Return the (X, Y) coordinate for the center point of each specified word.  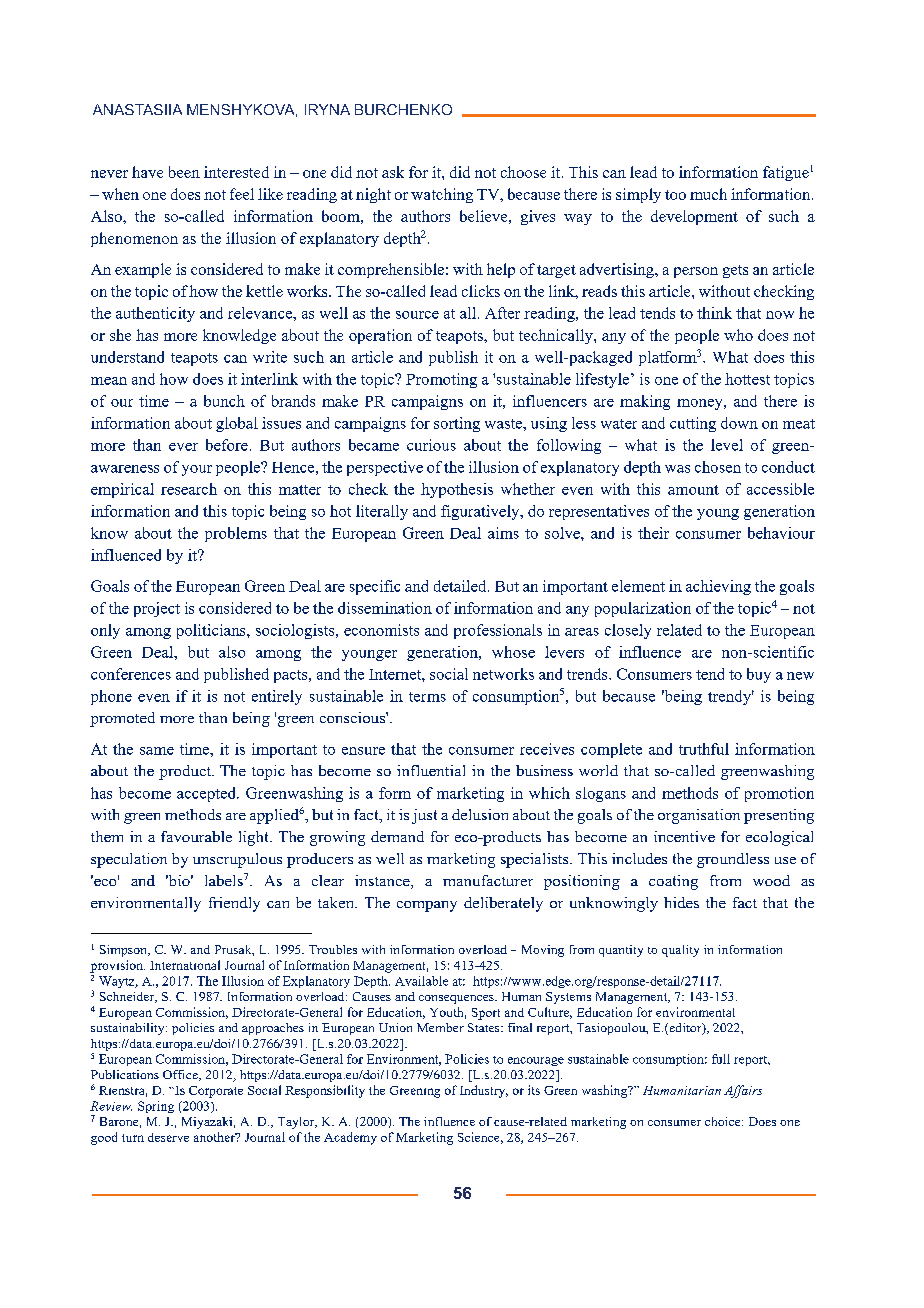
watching (442, 195)
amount (693, 490)
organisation (699, 816)
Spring (156, 1107)
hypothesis (457, 490)
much (708, 194)
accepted (207, 794)
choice (724, 1121)
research (189, 489)
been (184, 172)
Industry (484, 1091)
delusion (480, 814)
